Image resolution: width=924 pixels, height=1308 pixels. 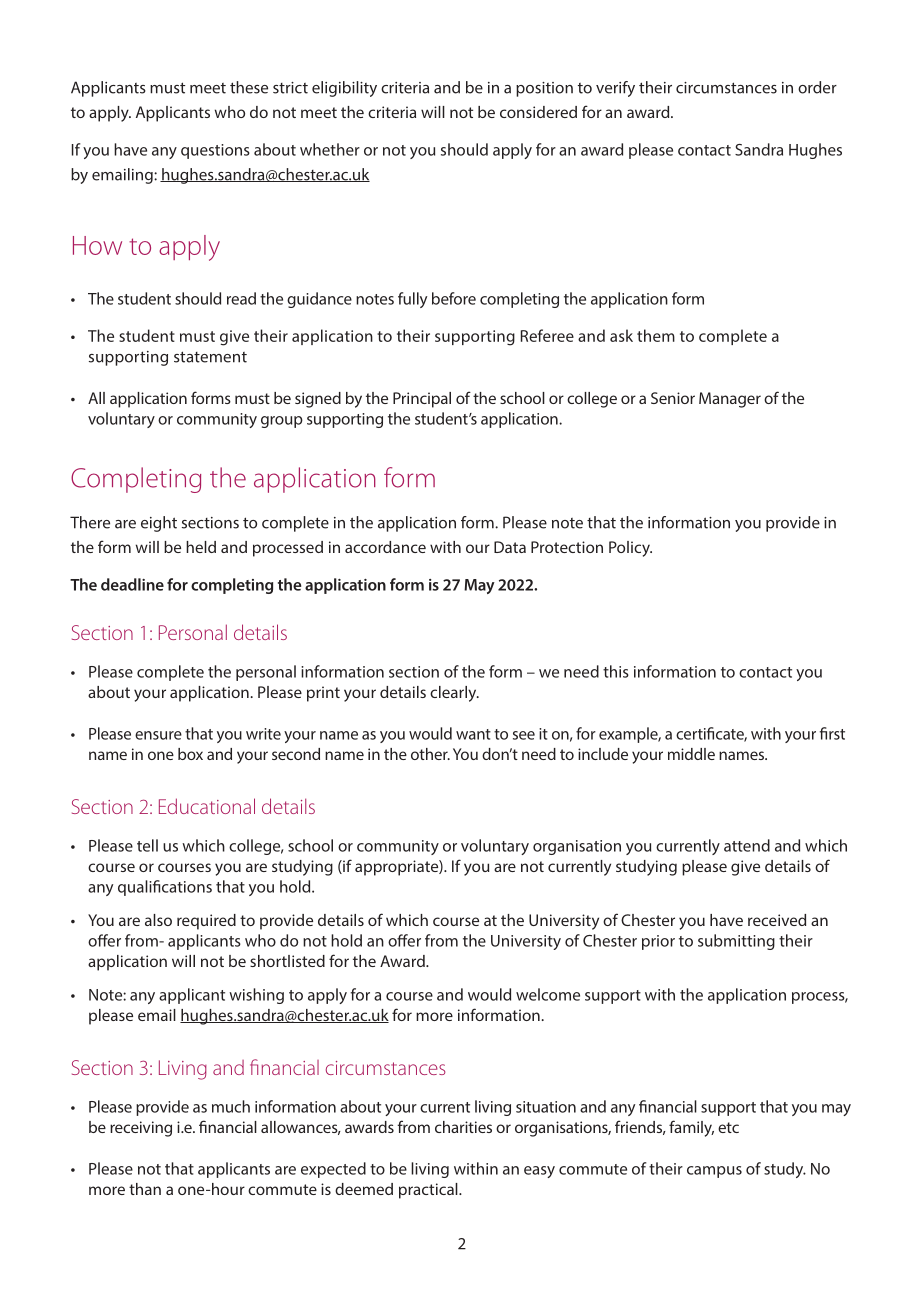 What do you see at coordinates (454, 694) in the image?
I see `clearly` at bounding box center [454, 694].
